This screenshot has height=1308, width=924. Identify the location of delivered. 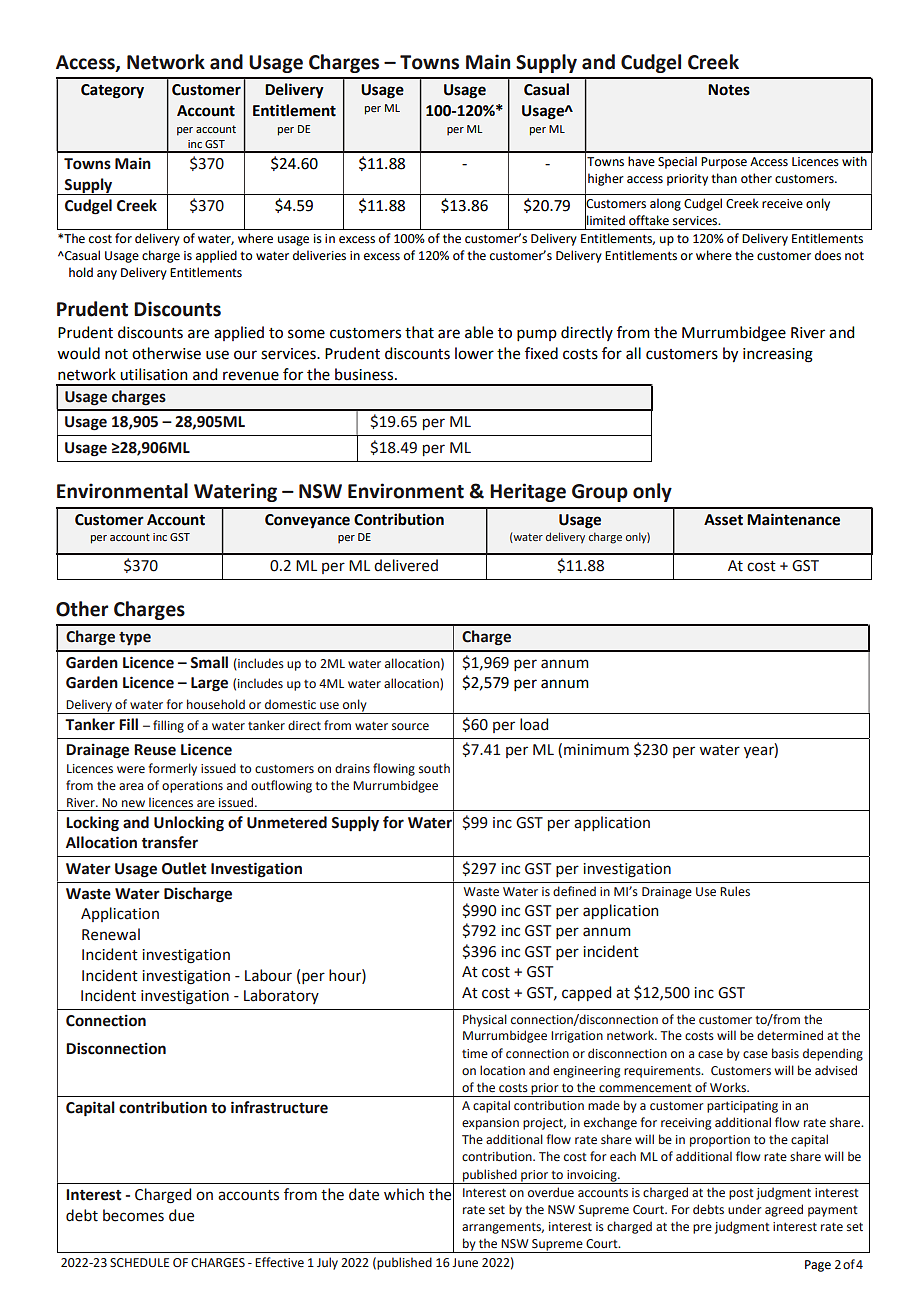
(406, 565).
